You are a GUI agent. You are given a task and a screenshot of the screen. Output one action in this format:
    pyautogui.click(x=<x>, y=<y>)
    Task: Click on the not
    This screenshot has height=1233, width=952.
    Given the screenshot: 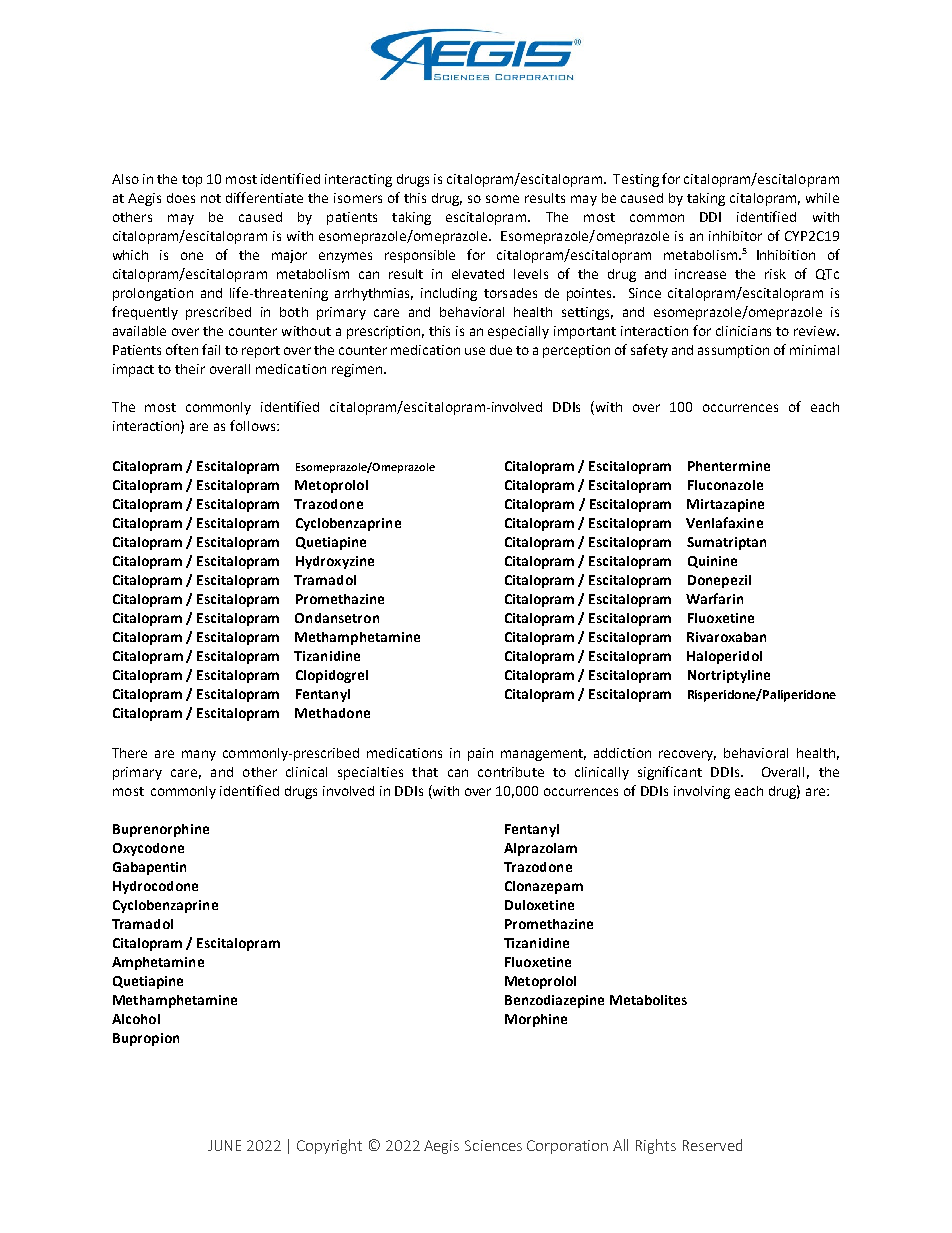 What is the action you would take?
    pyautogui.click(x=211, y=198)
